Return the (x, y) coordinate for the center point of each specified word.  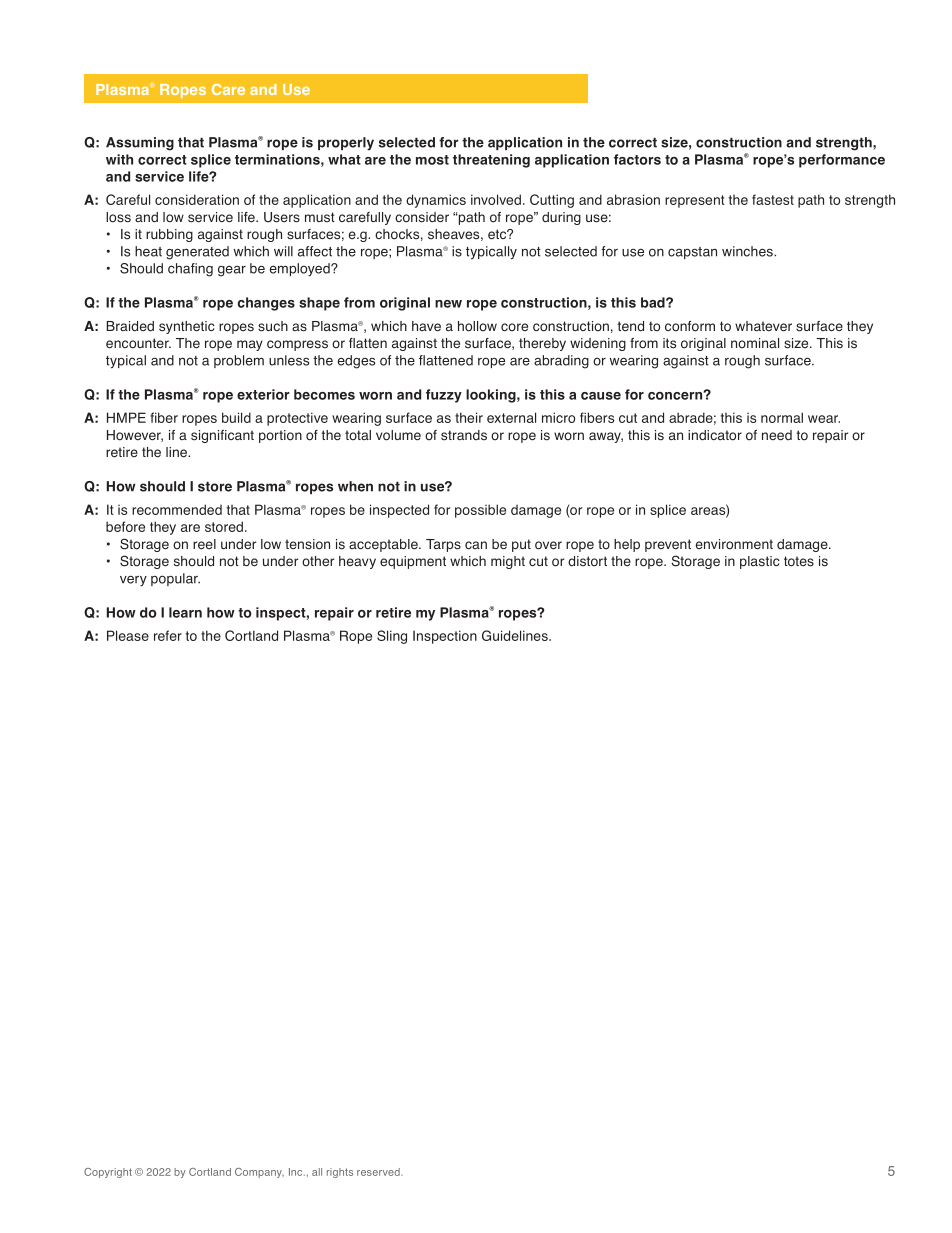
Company (259, 1173)
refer (168, 635)
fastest (773, 199)
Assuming (140, 144)
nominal (755, 343)
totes (799, 561)
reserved (379, 1172)
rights (340, 1173)
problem (239, 361)
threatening (491, 161)
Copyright (108, 1173)
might (508, 562)
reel (204, 544)
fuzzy (444, 396)
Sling (392, 637)
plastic (760, 562)
